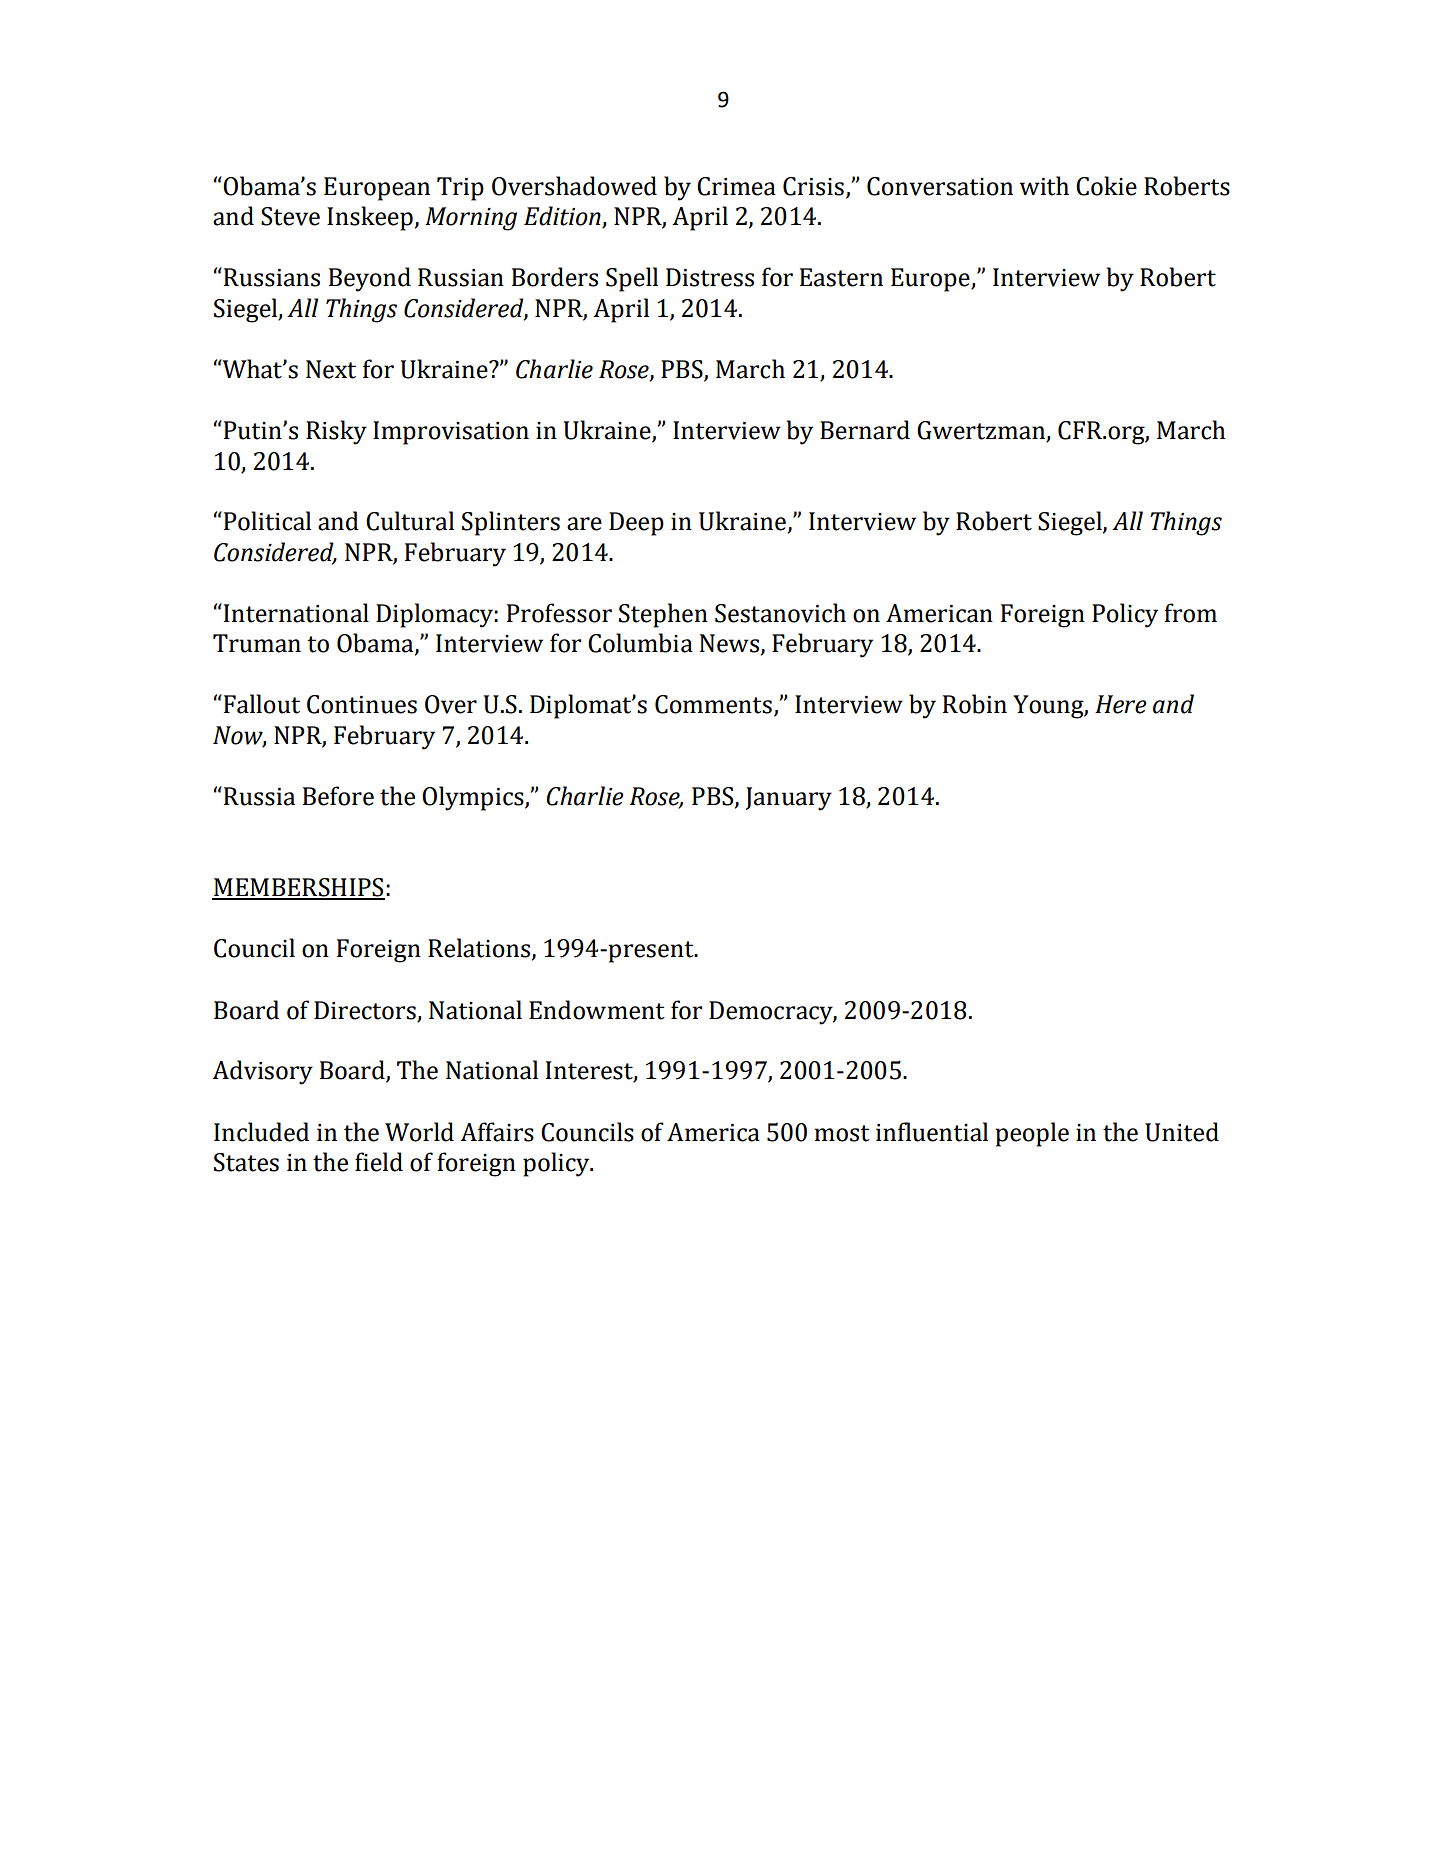  Describe the element at coordinates (410, 521) in the screenshot. I see `Cultural` at that location.
